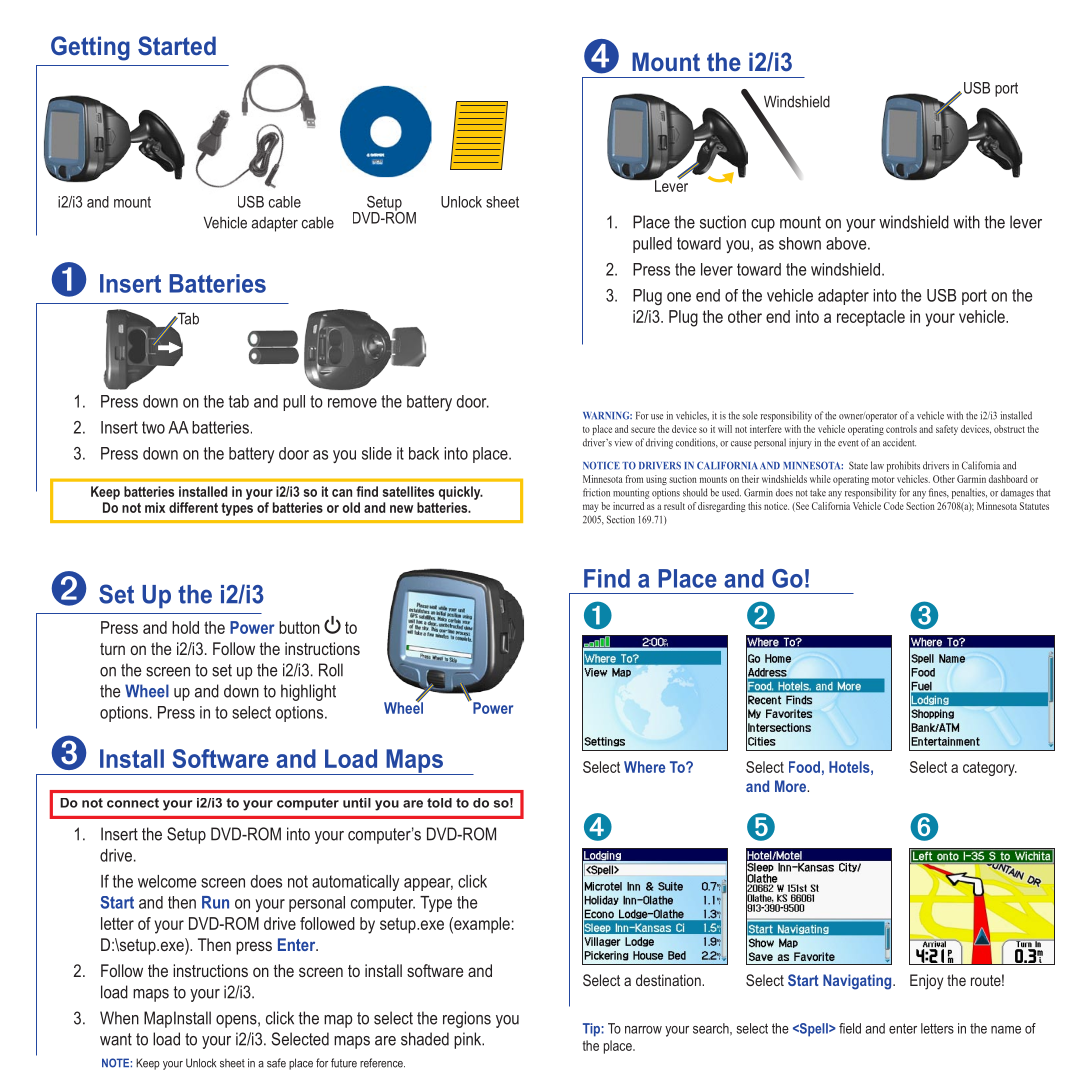 This image has height=1092, width=1092. I want to click on name, so click(1006, 1030).
